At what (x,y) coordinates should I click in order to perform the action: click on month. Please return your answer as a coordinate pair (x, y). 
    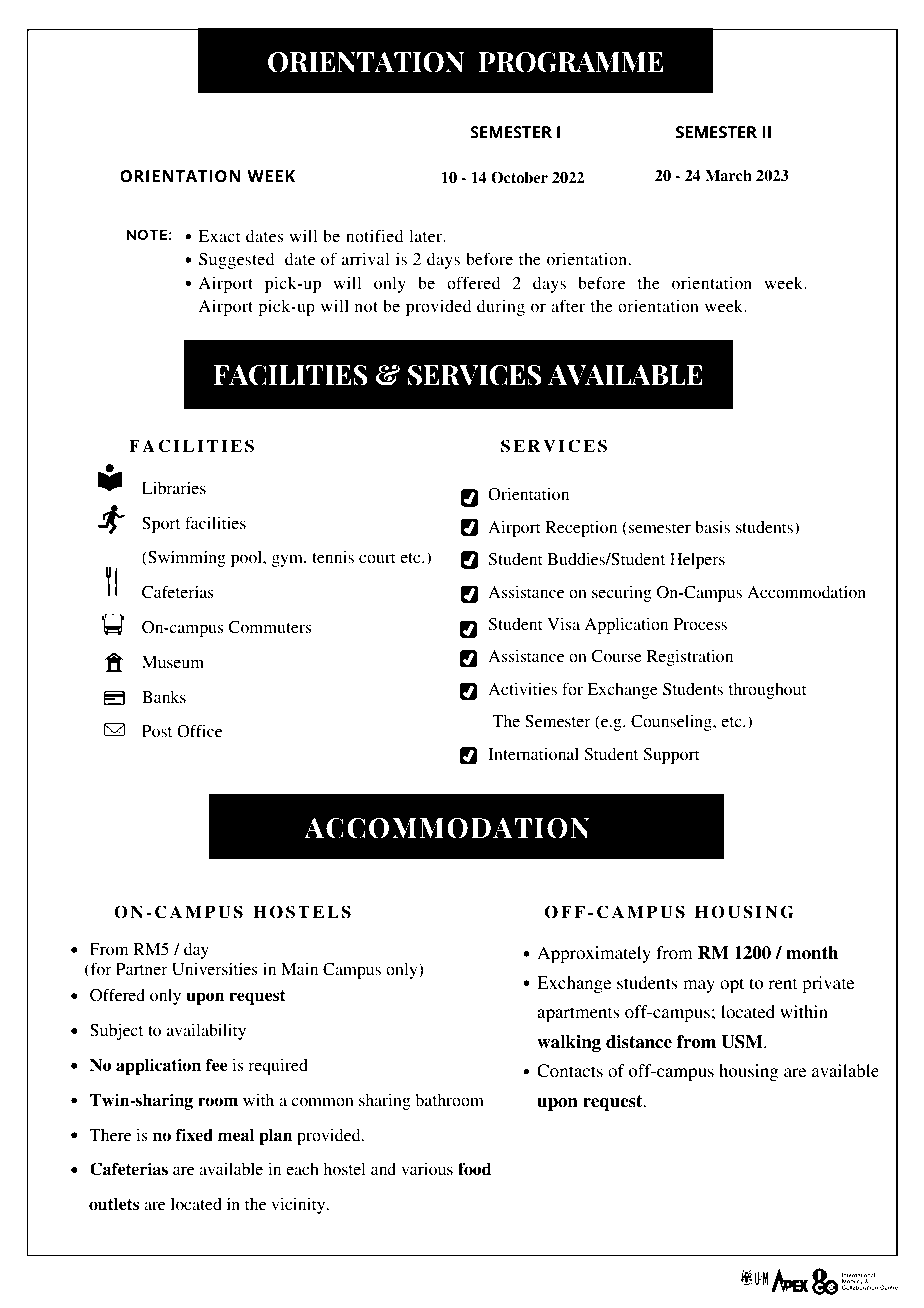
    Looking at the image, I should click on (812, 953).
